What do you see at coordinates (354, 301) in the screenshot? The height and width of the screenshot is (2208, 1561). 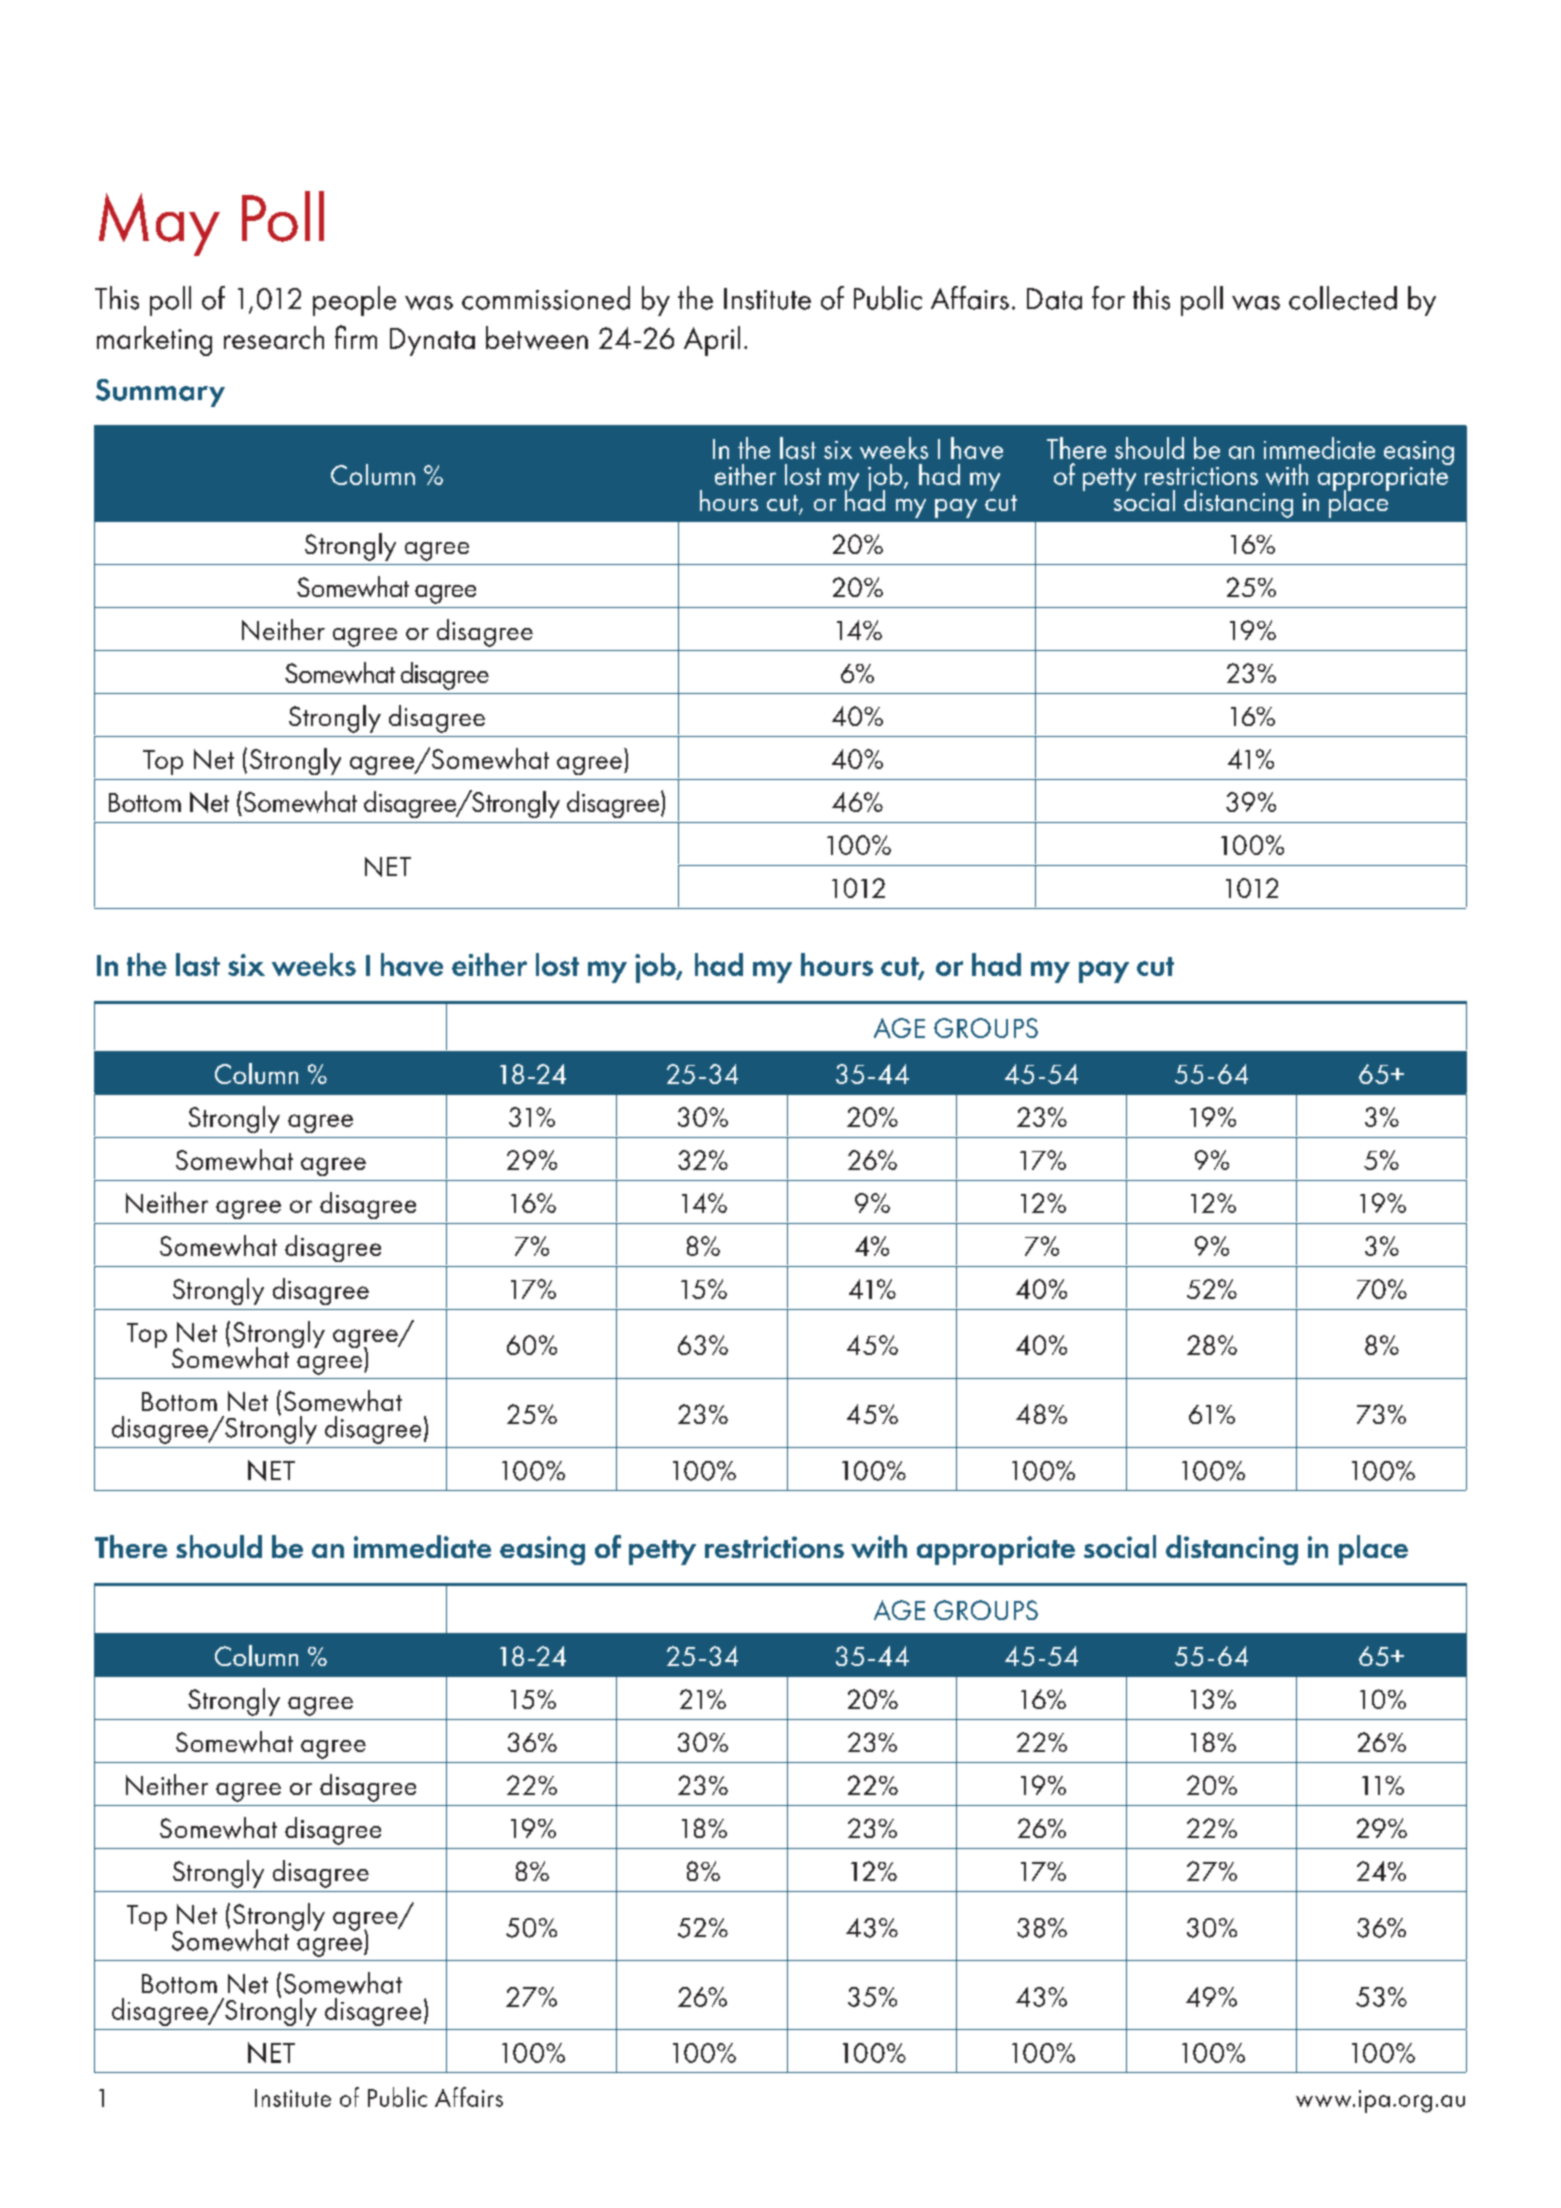 I see `people` at bounding box center [354, 301].
